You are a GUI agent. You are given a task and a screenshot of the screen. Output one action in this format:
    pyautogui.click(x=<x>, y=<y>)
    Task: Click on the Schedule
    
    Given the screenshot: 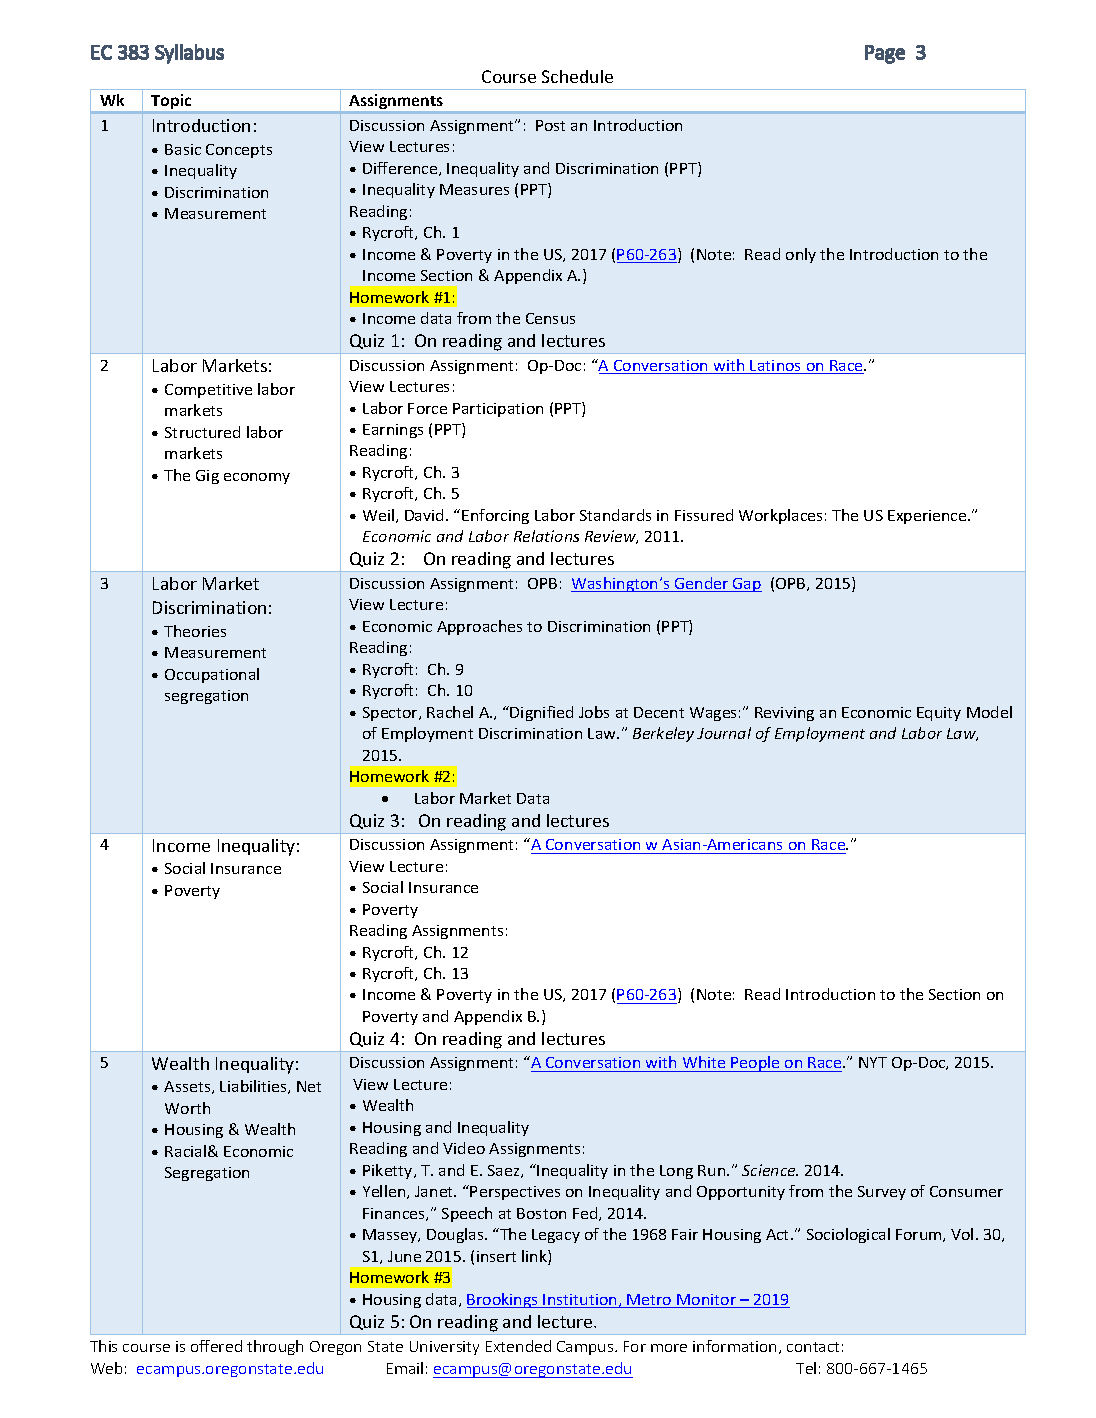 What is the action you would take?
    pyautogui.click(x=577, y=76)
